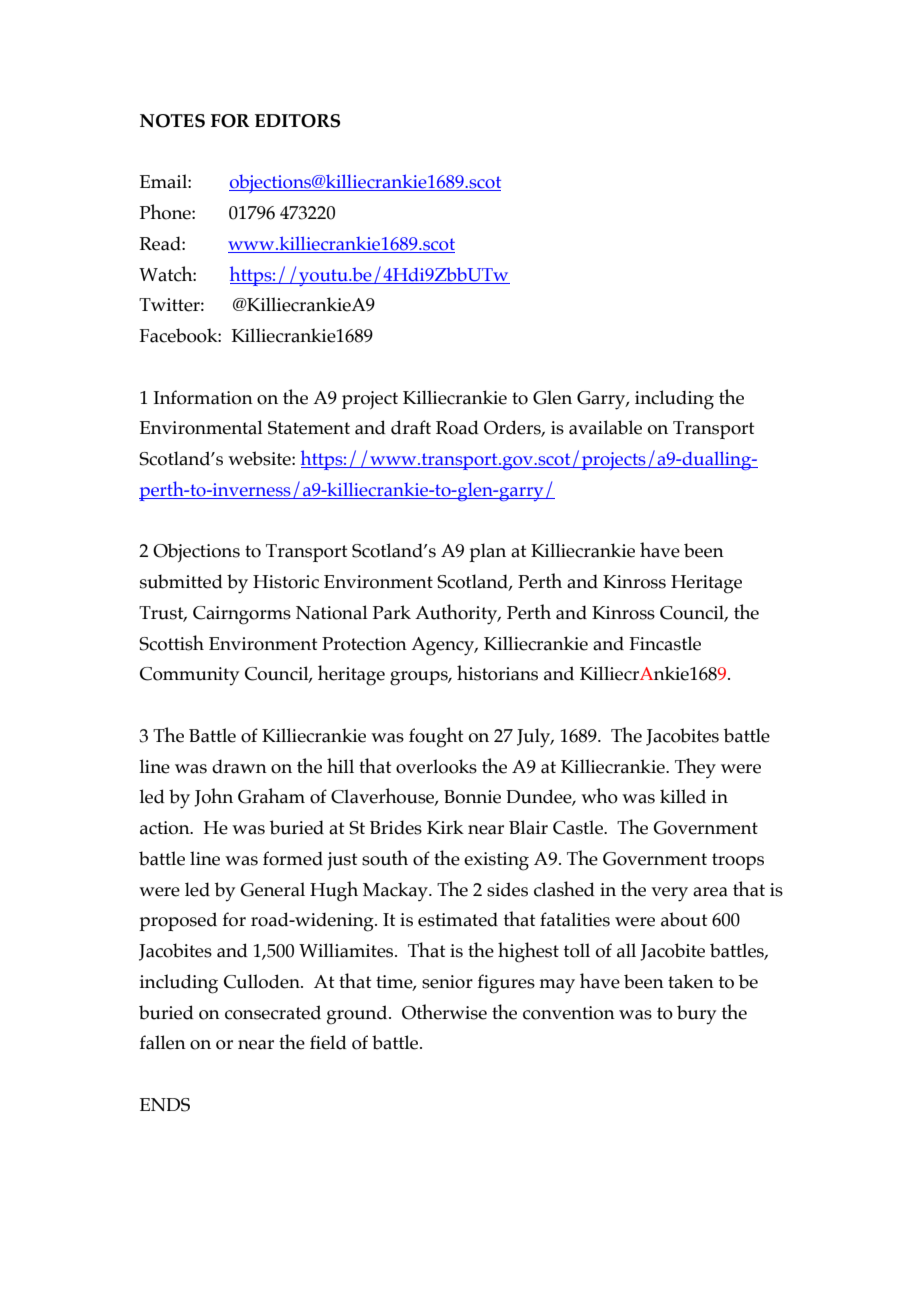  What do you see at coordinates (444, 1012) in the document?
I see `Otherwise` at bounding box center [444, 1012].
